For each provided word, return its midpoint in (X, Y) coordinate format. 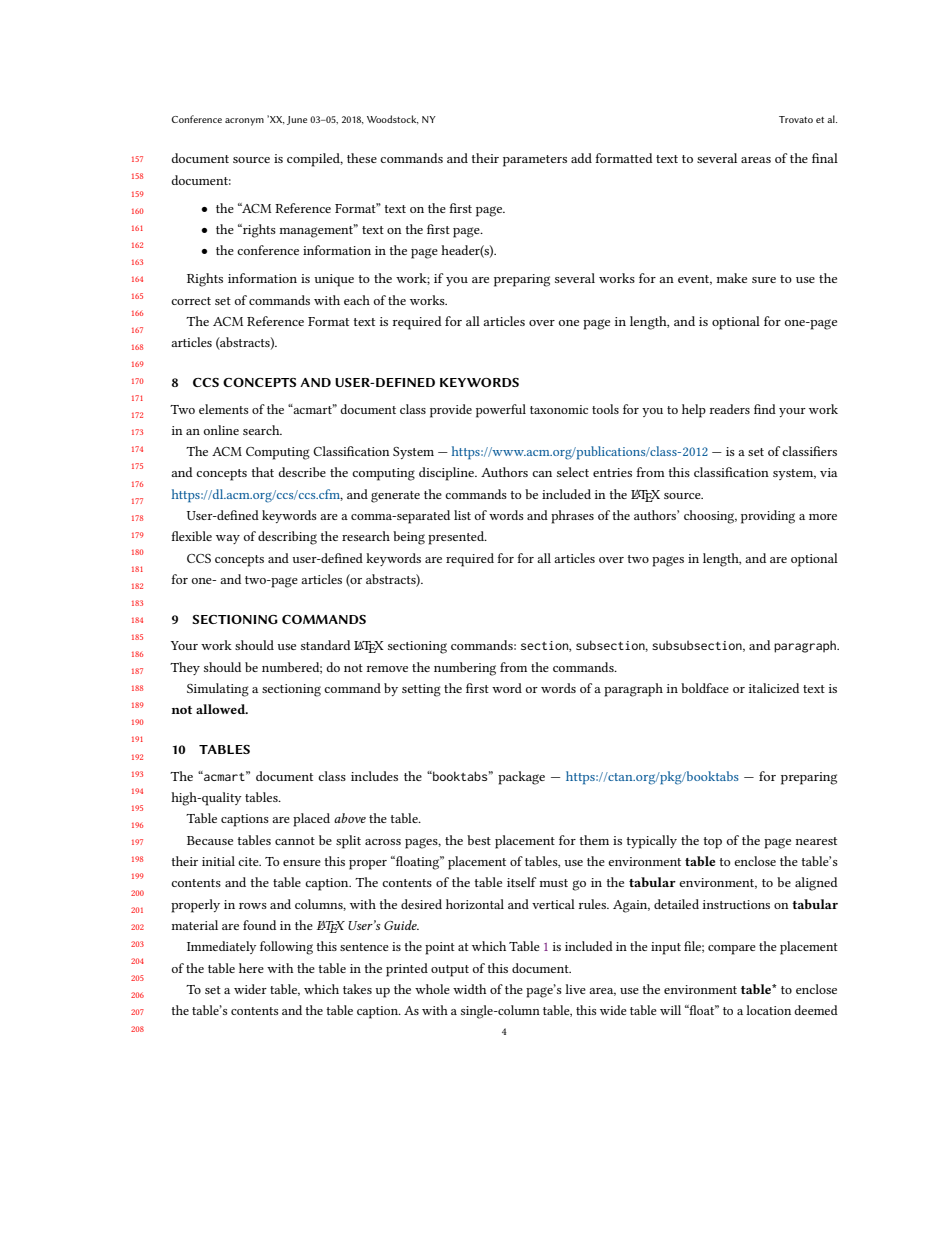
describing (287, 538)
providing (768, 517)
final (825, 158)
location (768, 1010)
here (251, 968)
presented (457, 538)
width (469, 989)
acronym (244, 122)
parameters (535, 161)
